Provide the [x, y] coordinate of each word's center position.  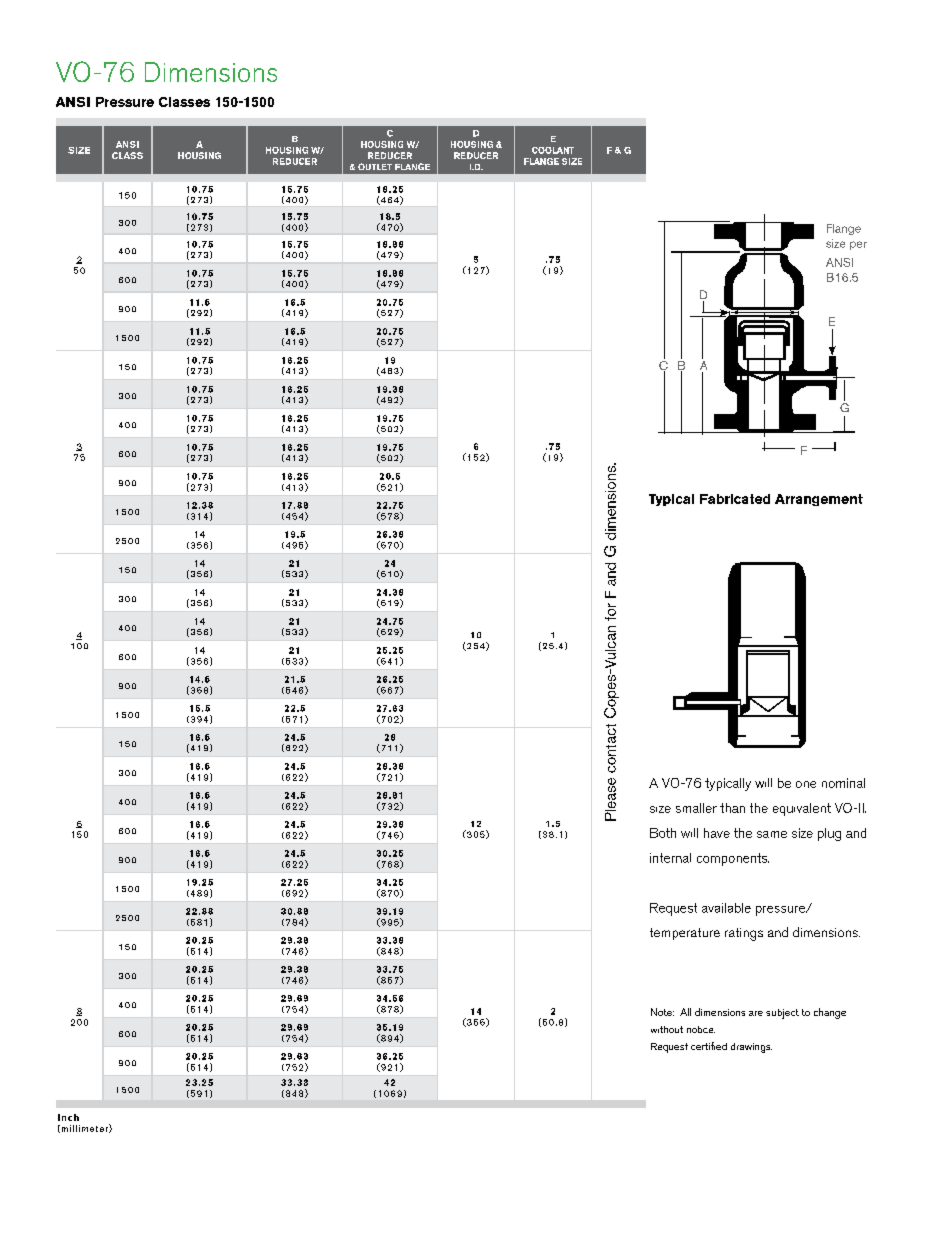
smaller [696, 808]
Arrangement [819, 500]
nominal [843, 783]
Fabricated [735, 499]
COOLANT [553, 150]
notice [701, 1029]
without [667, 1029]
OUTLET [375, 166]
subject [782, 1014]
